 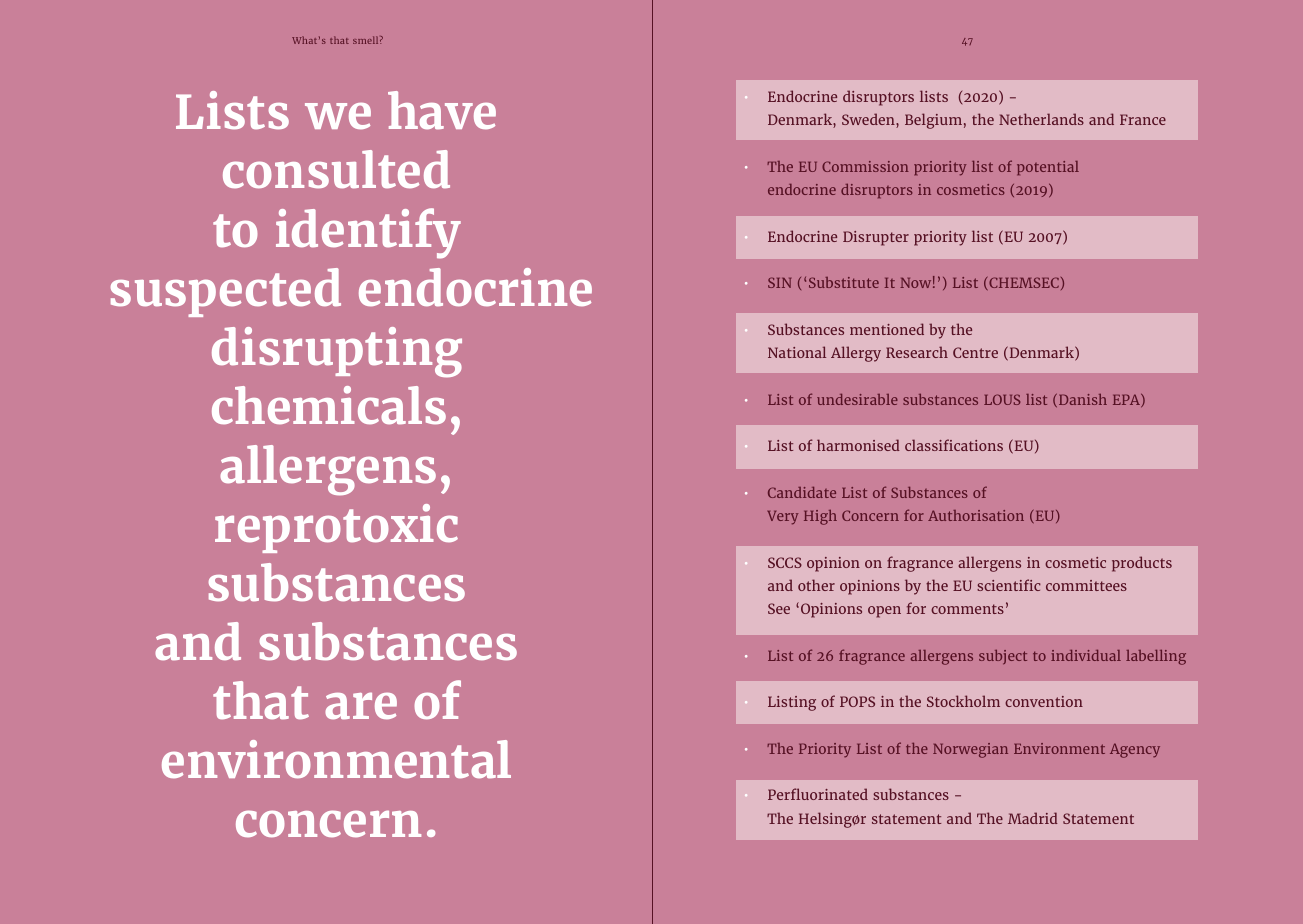 I want to click on scientific, so click(x=1009, y=585).
